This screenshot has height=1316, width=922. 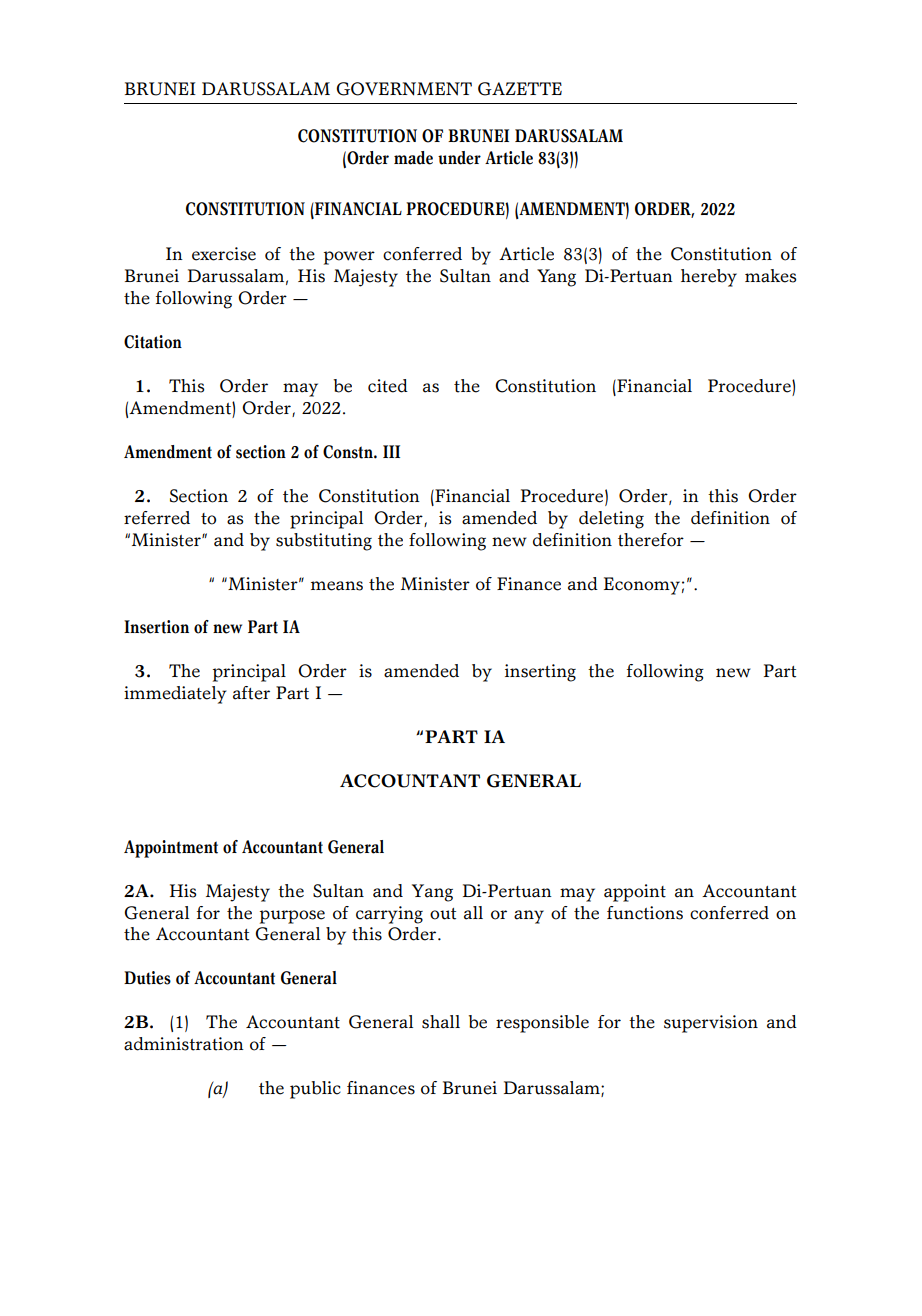 I want to click on purpose, so click(x=292, y=917).
